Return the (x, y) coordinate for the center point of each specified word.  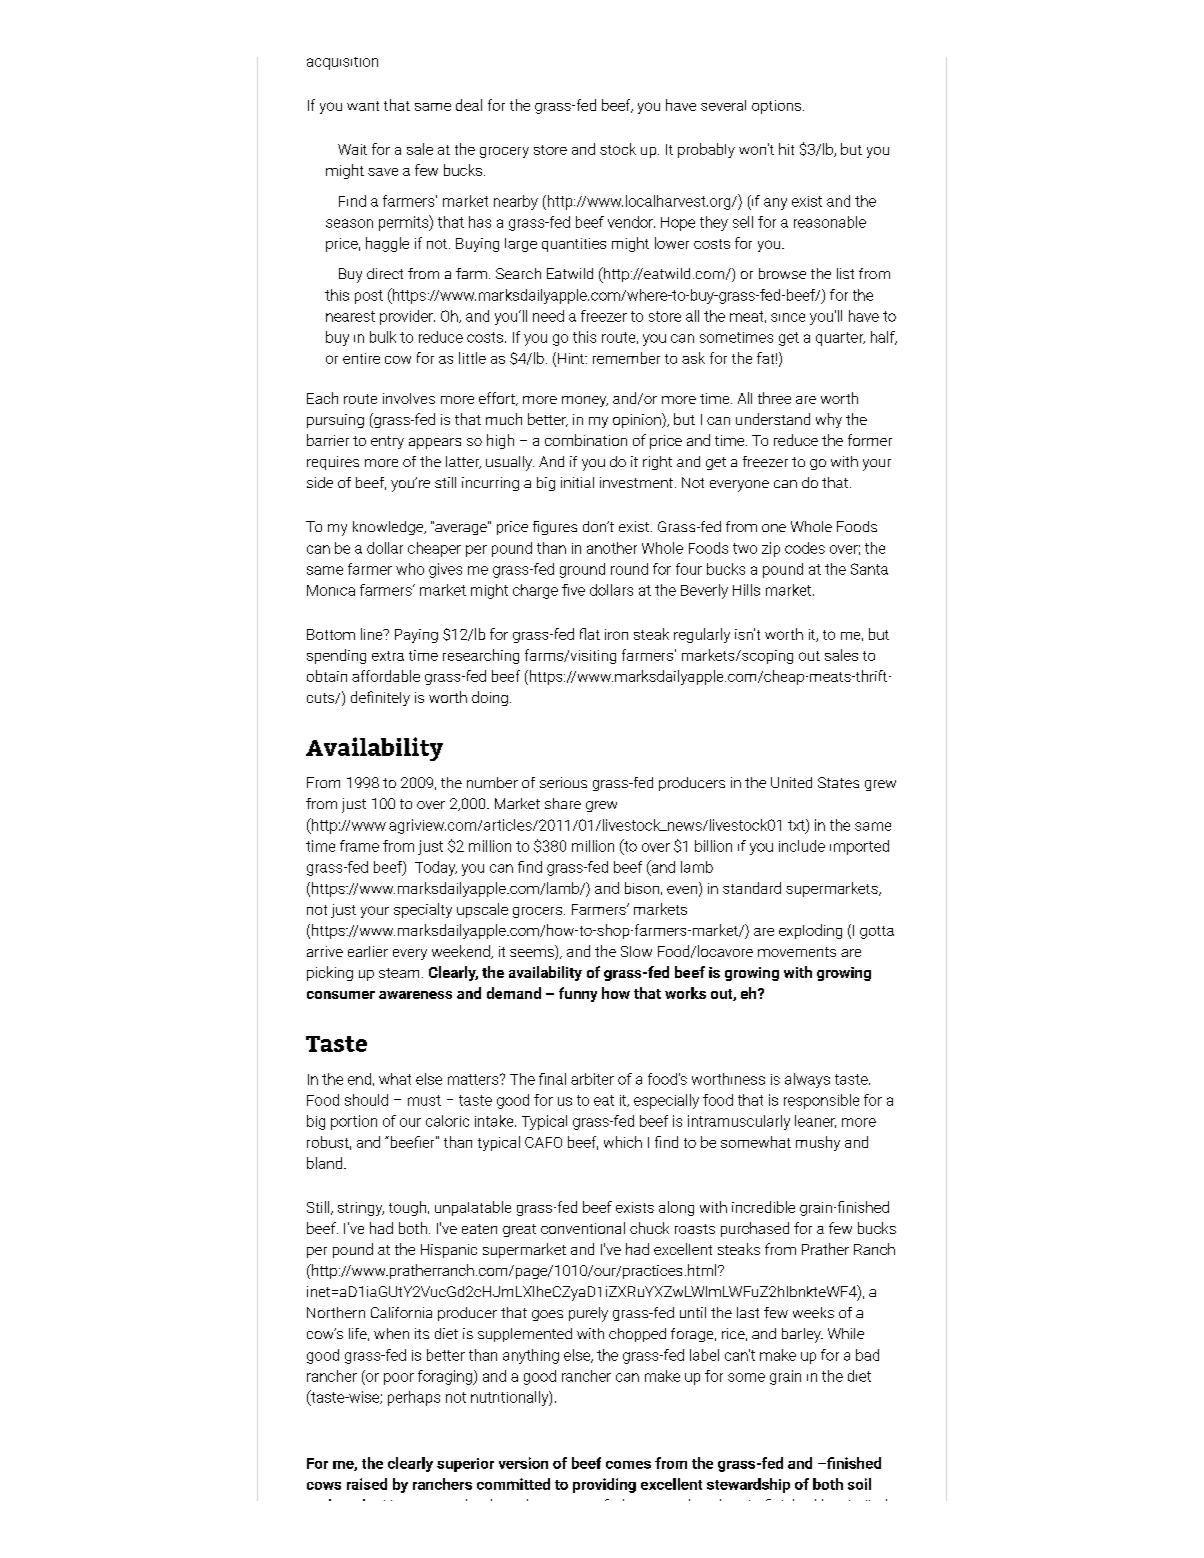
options (776, 107)
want (363, 106)
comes (628, 1465)
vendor (631, 222)
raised (367, 1484)
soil (859, 1484)
